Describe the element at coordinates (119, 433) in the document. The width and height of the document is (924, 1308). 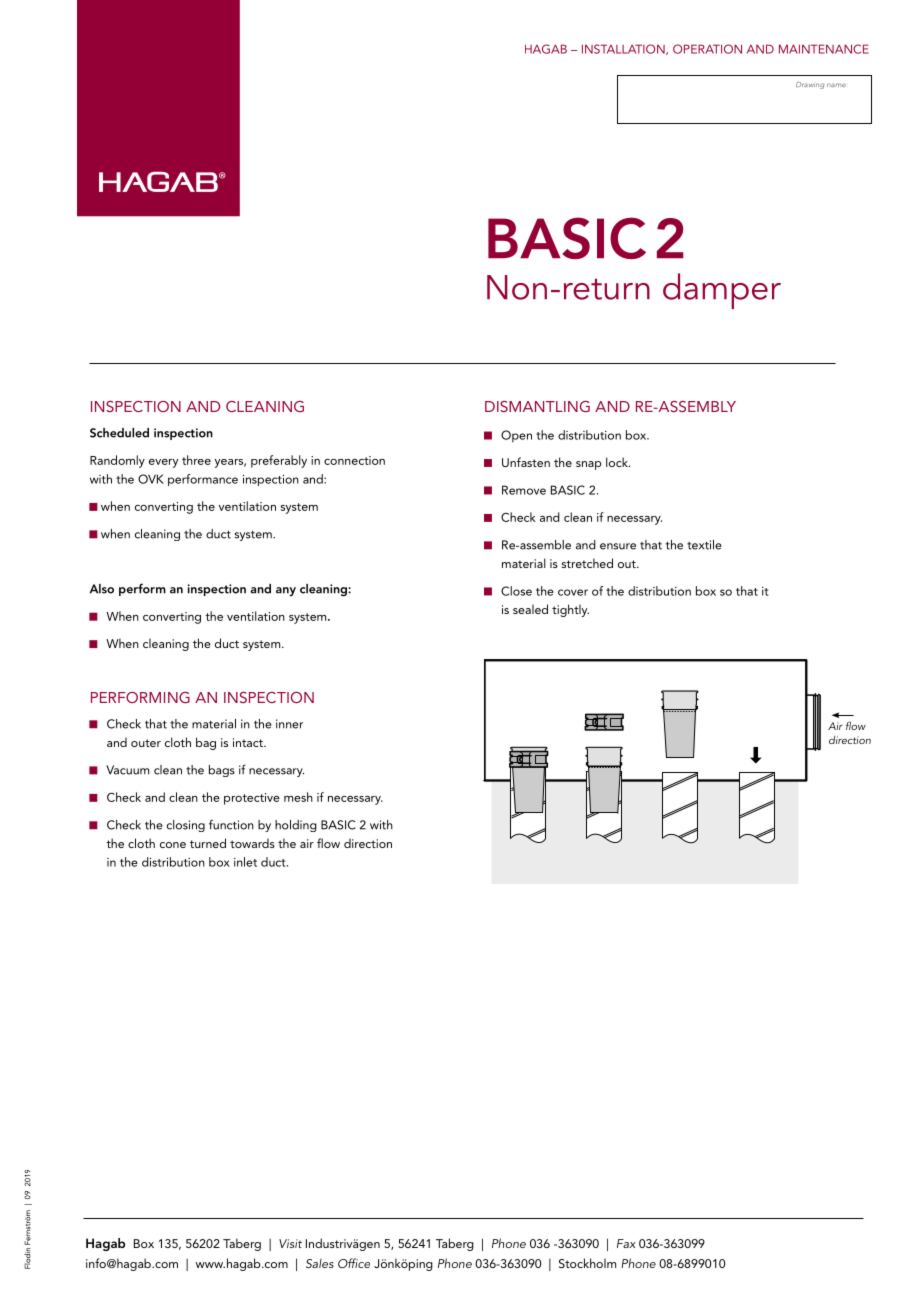
I see `Scheduled` at that location.
